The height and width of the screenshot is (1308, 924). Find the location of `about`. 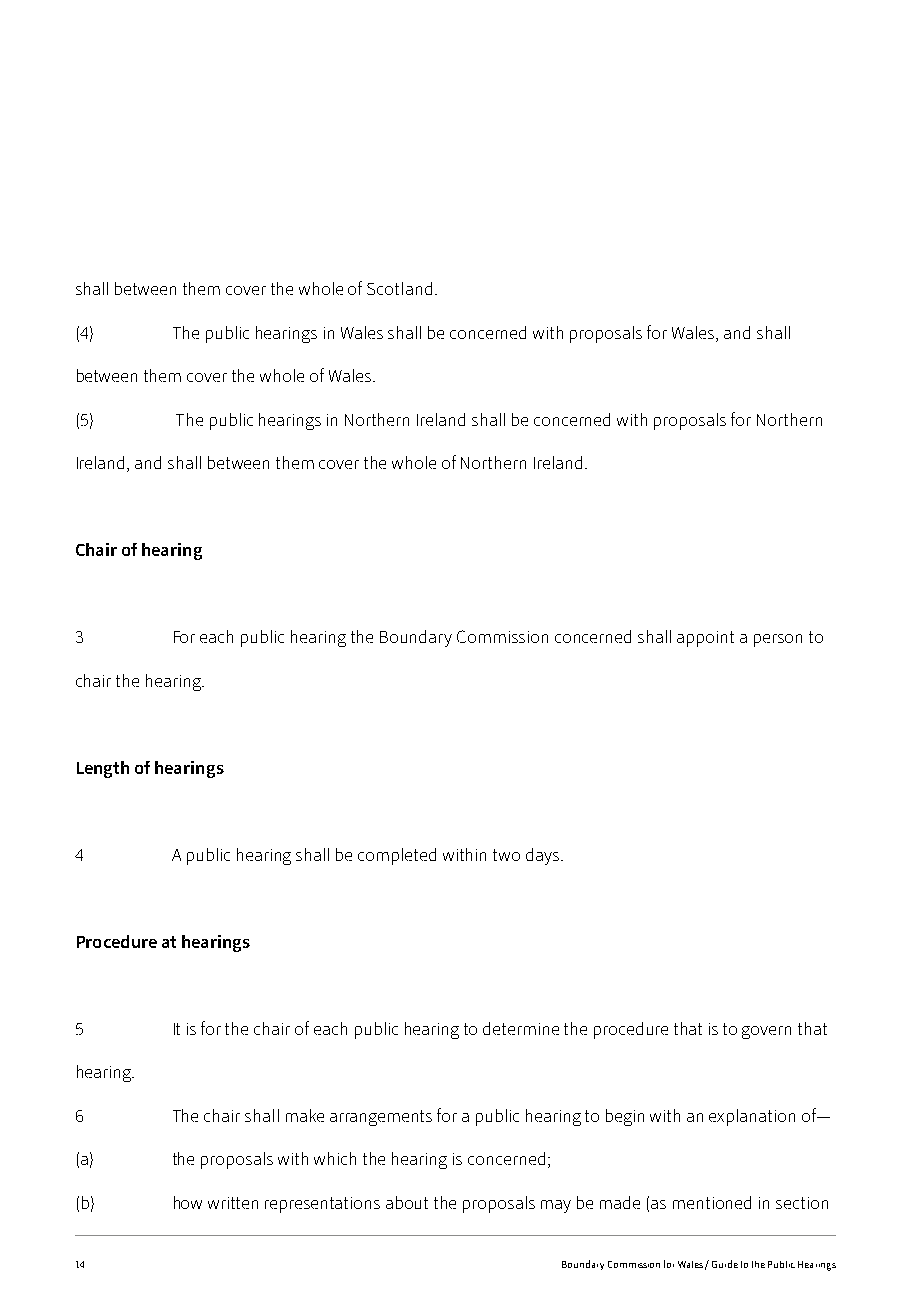

about is located at coordinates (407, 1202).
